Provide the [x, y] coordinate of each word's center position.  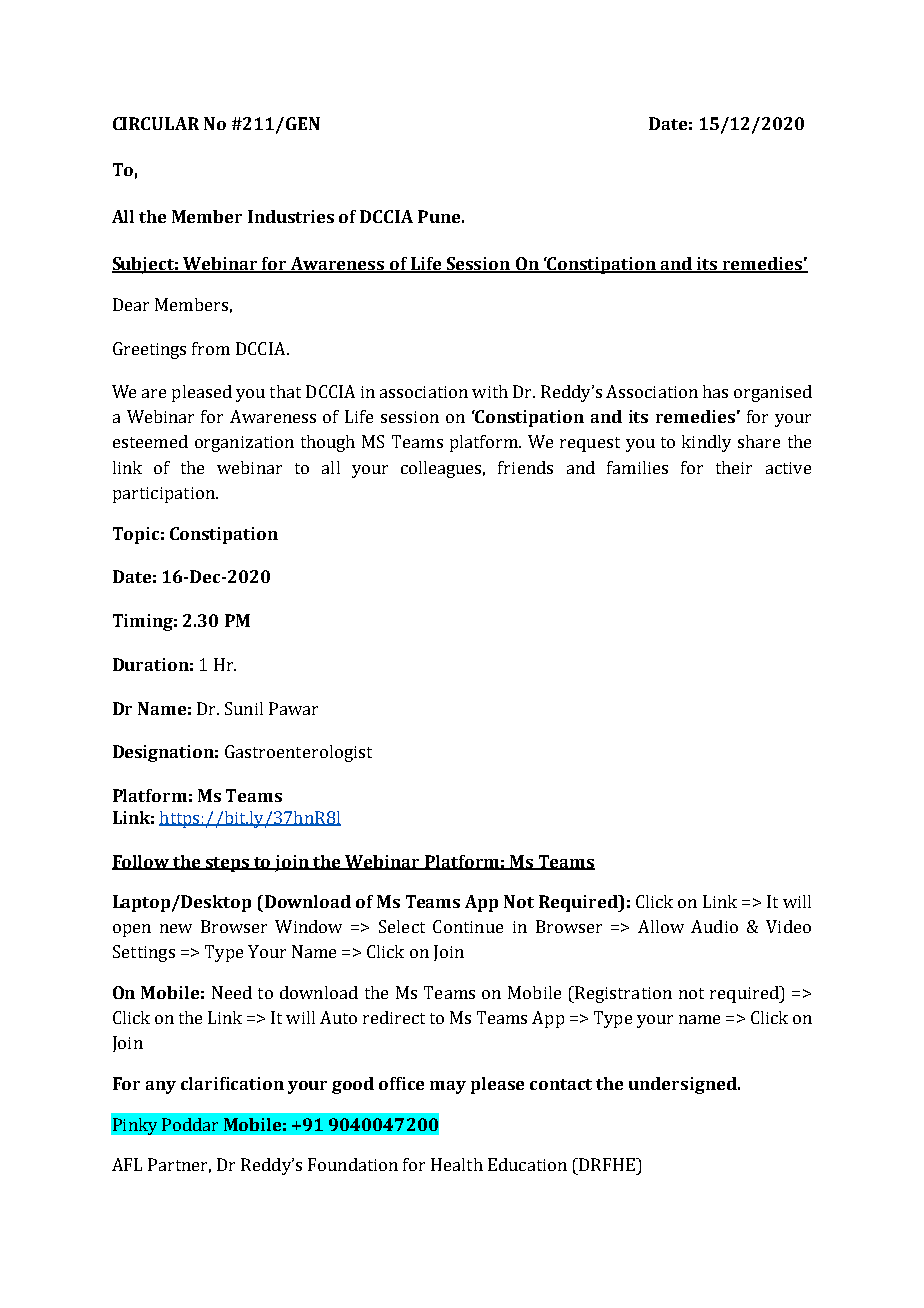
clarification [232, 1083]
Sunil [244, 708]
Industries [291, 216]
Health [457, 1164]
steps [228, 864]
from [211, 348]
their [734, 467]
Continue [468, 926]
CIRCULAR [156, 123]
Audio [714, 926]
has [715, 391]
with [490, 391]
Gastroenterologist [298, 753]
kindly [706, 443]
